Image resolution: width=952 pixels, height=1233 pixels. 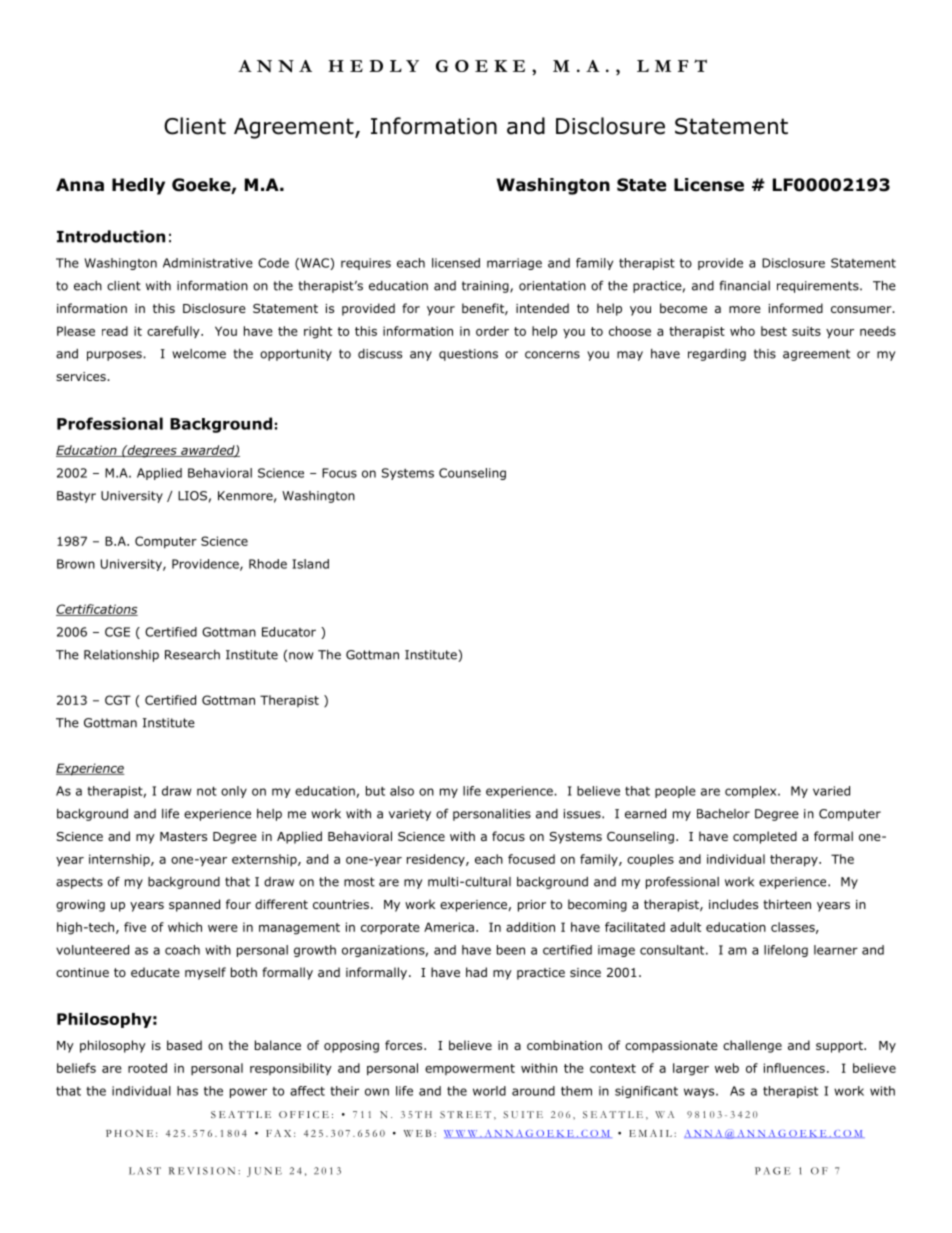 I want to click on marriage, so click(x=514, y=264).
